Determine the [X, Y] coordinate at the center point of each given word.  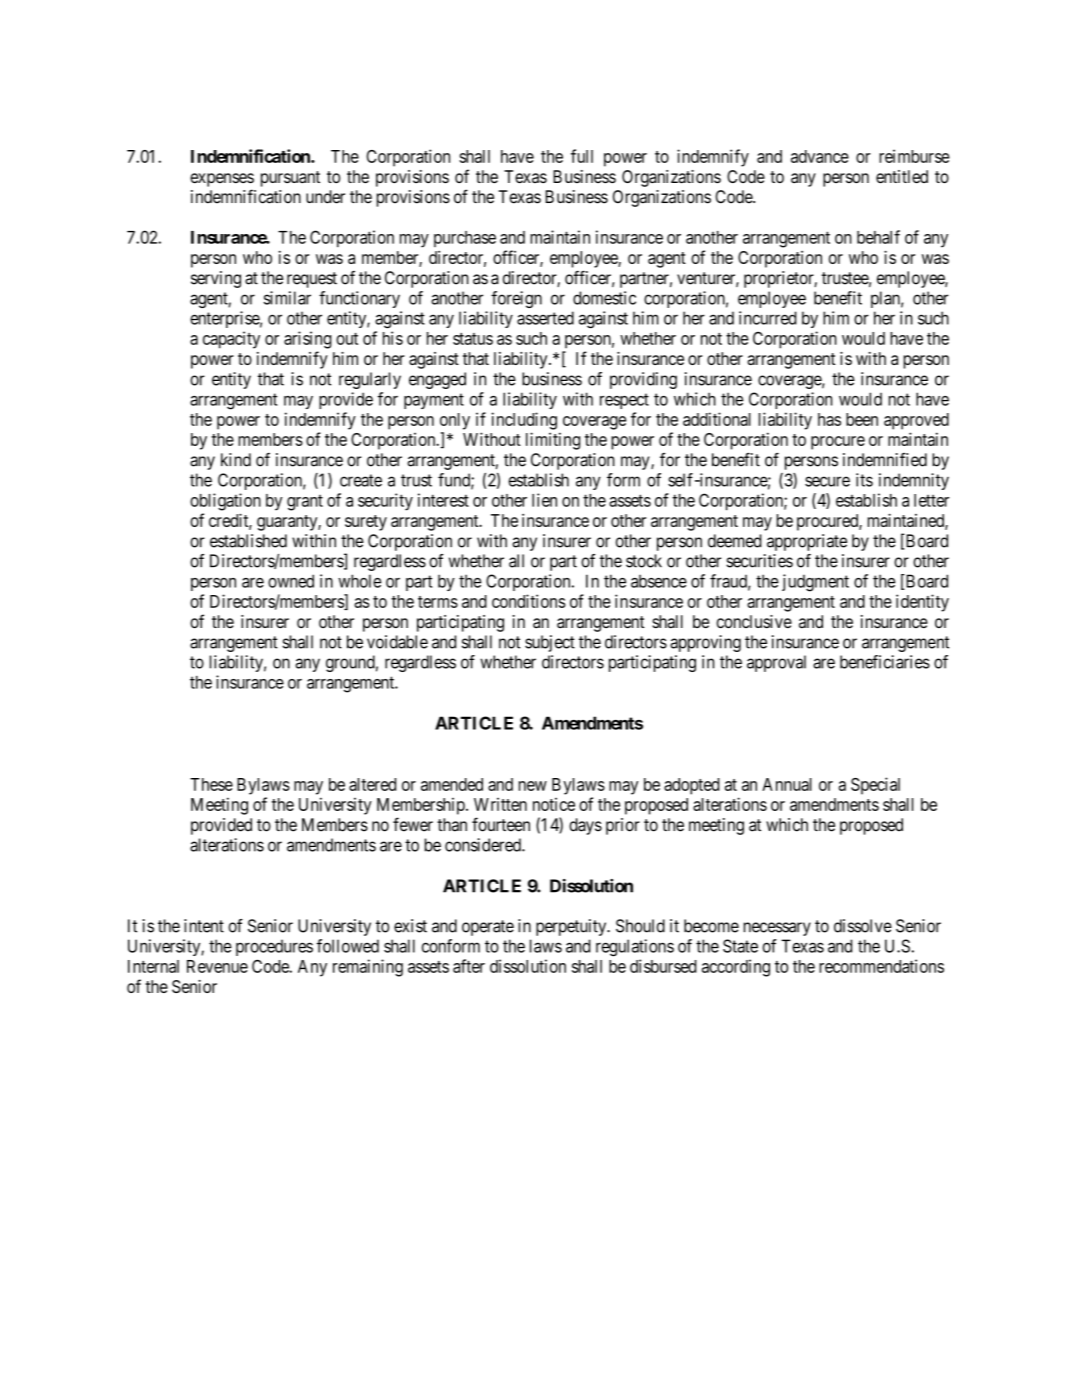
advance [820, 156]
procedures [274, 947]
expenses [222, 180]
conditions [529, 601]
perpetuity [572, 927]
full [582, 156]
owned [291, 581]
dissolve [863, 926]
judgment [815, 583]
